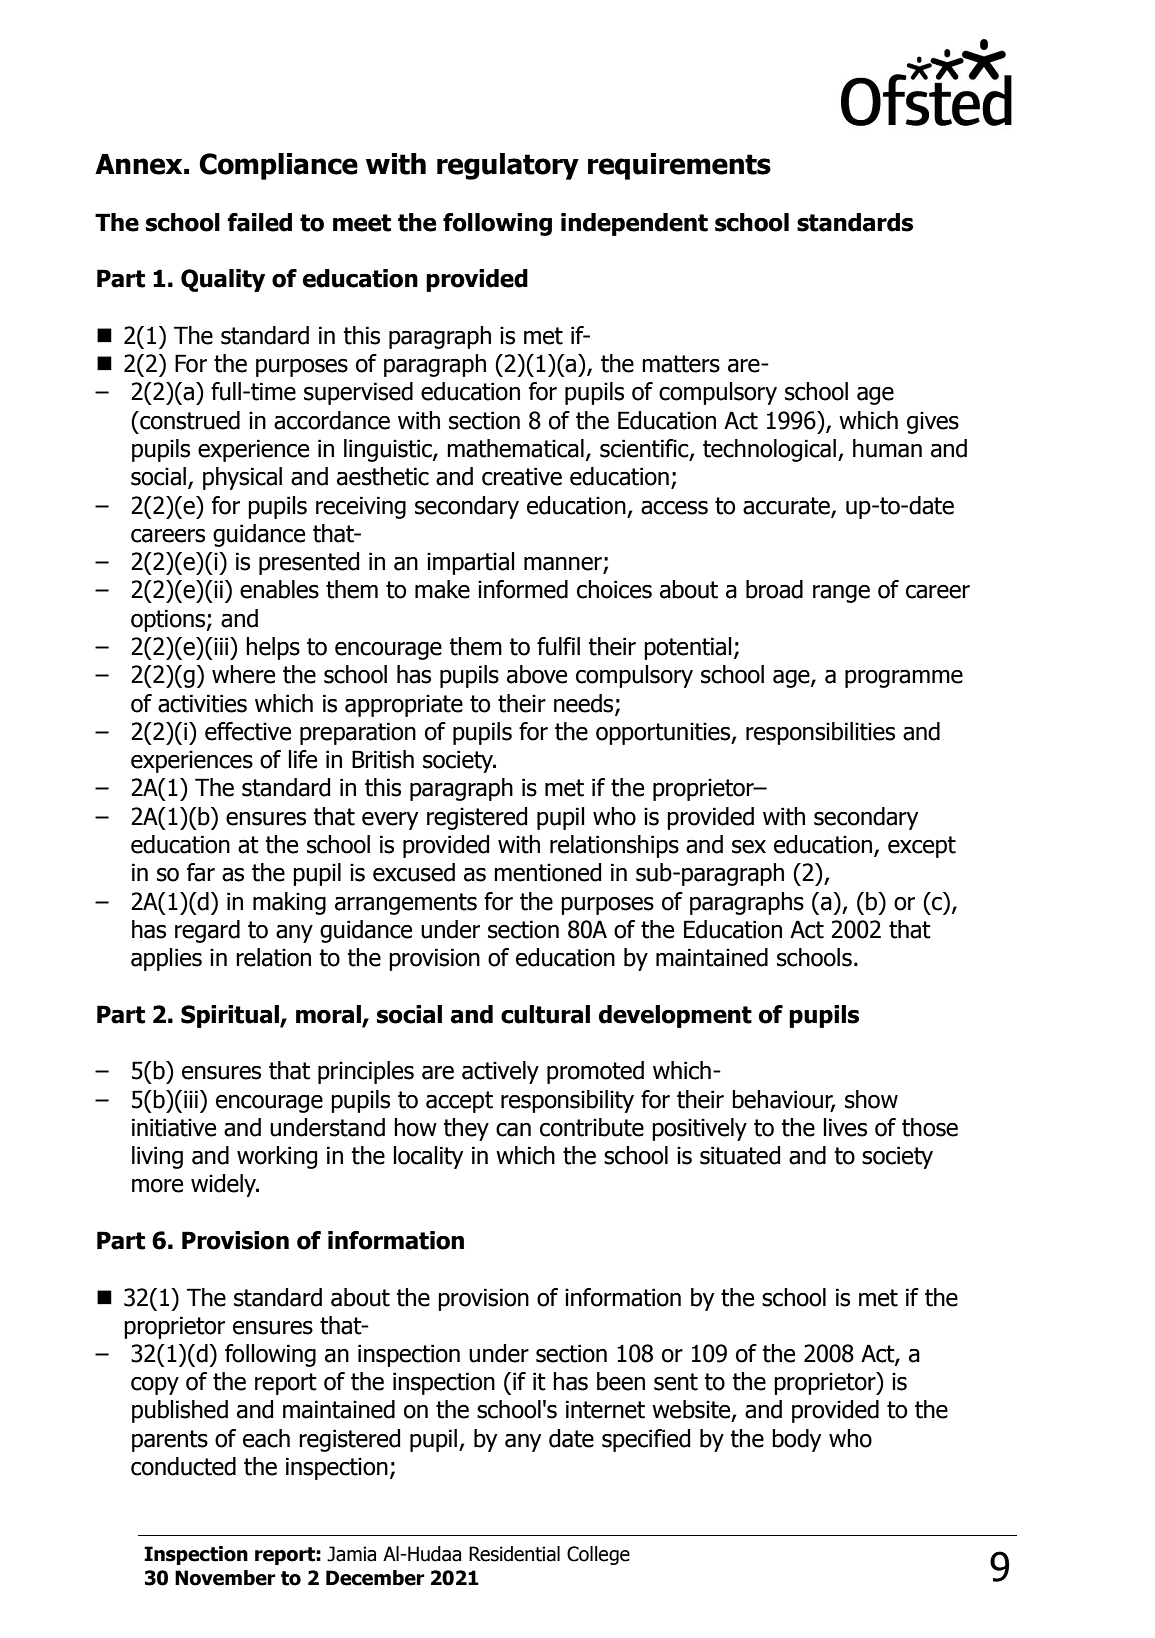 Image resolution: width=1155 pixels, height=1638 pixels. What do you see at coordinates (522, 476) in the screenshot?
I see `creative` at bounding box center [522, 476].
